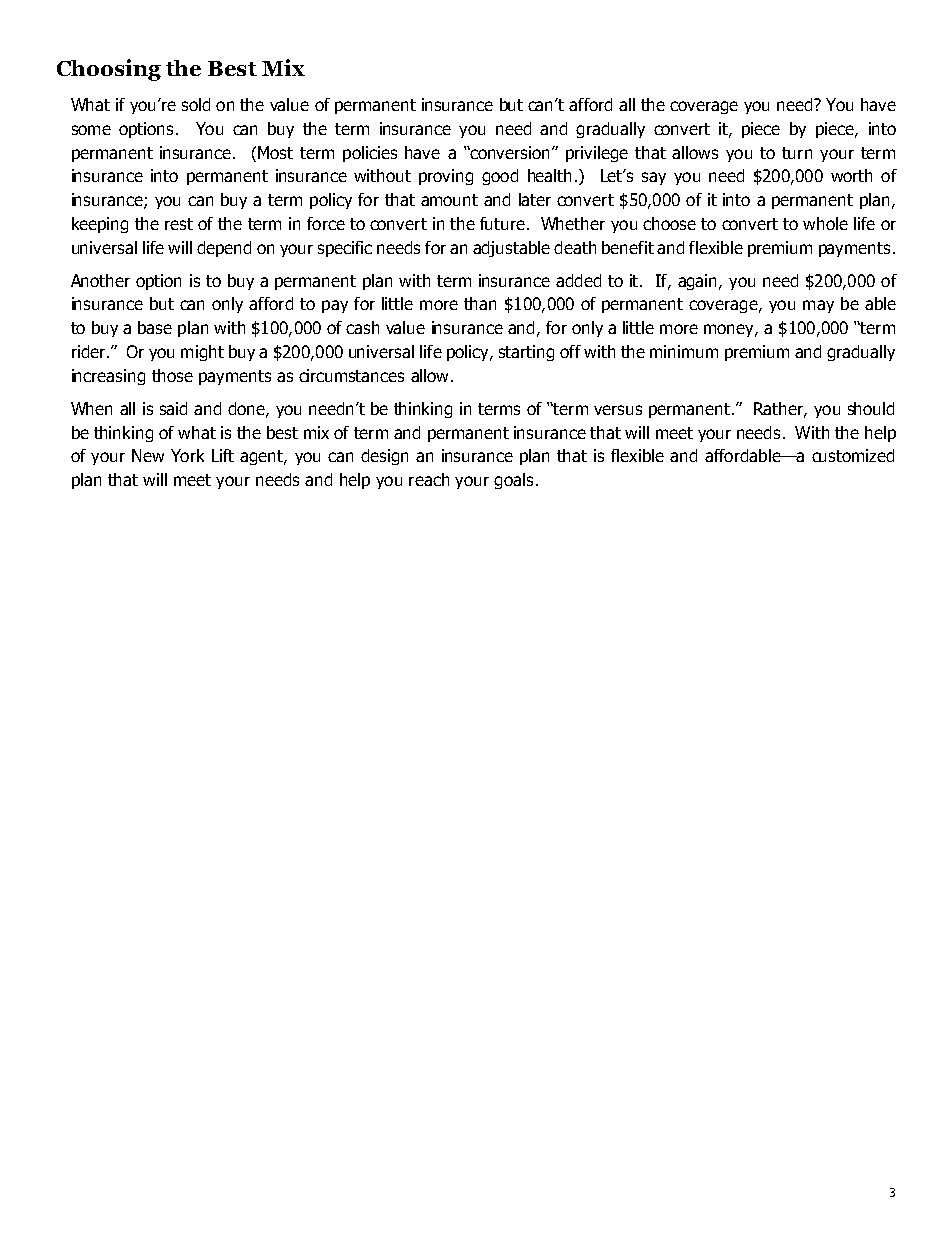 The height and width of the page is (1233, 952). What do you see at coordinates (513, 481) in the page?
I see `goals` at bounding box center [513, 481].
